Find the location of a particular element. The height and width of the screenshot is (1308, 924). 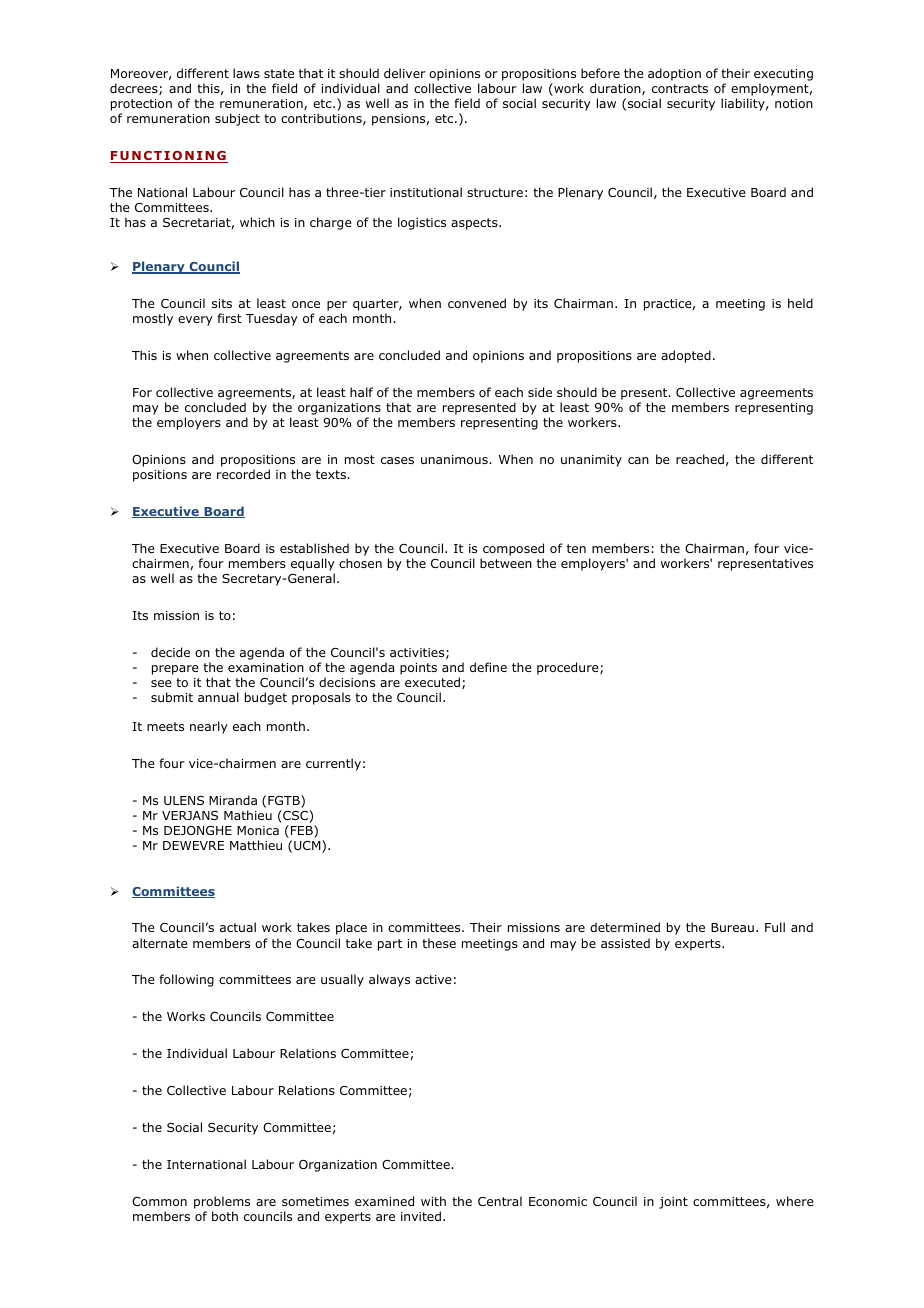

deliver is located at coordinates (405, 73).
